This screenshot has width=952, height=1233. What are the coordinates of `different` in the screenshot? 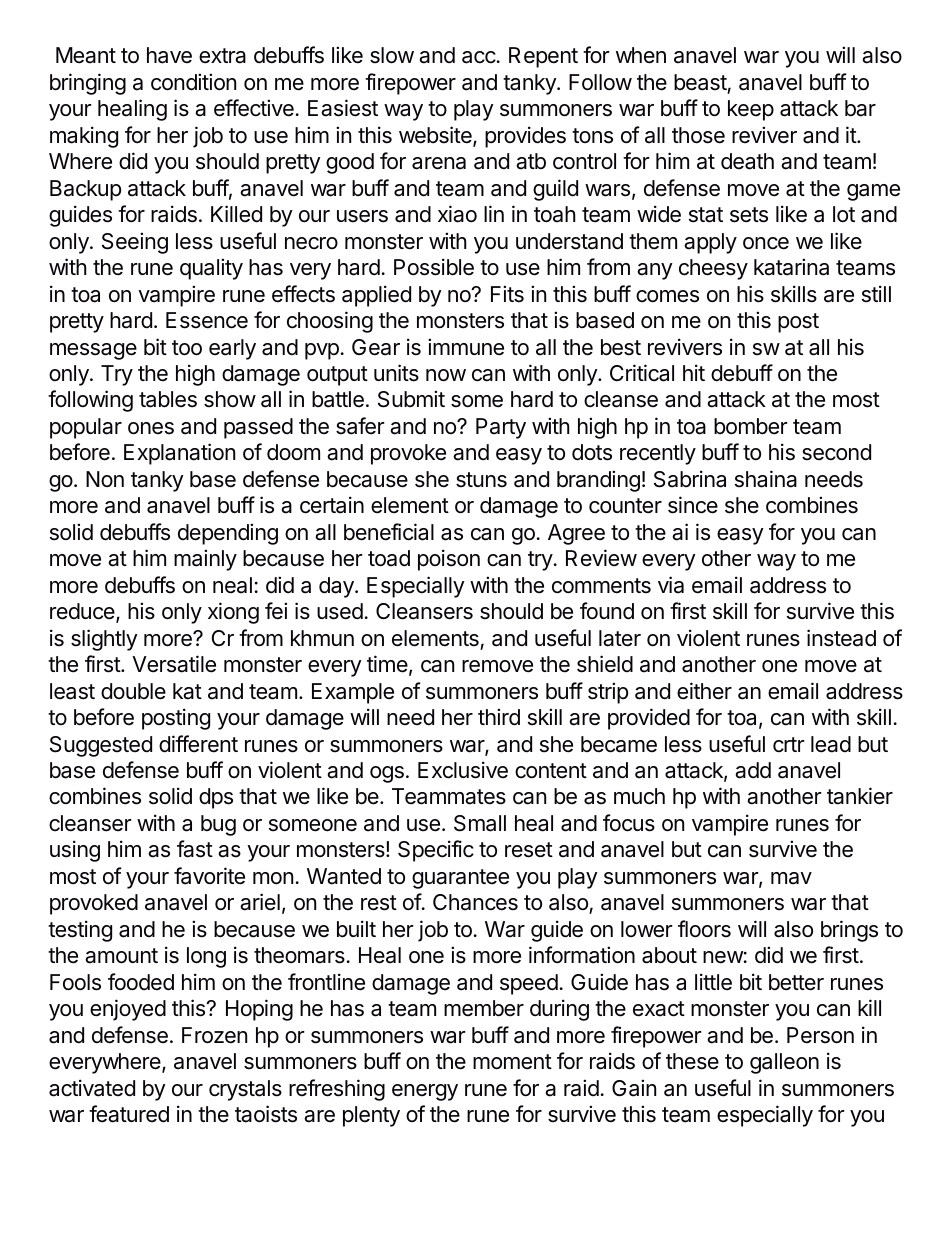 It's located at (198, 744).
